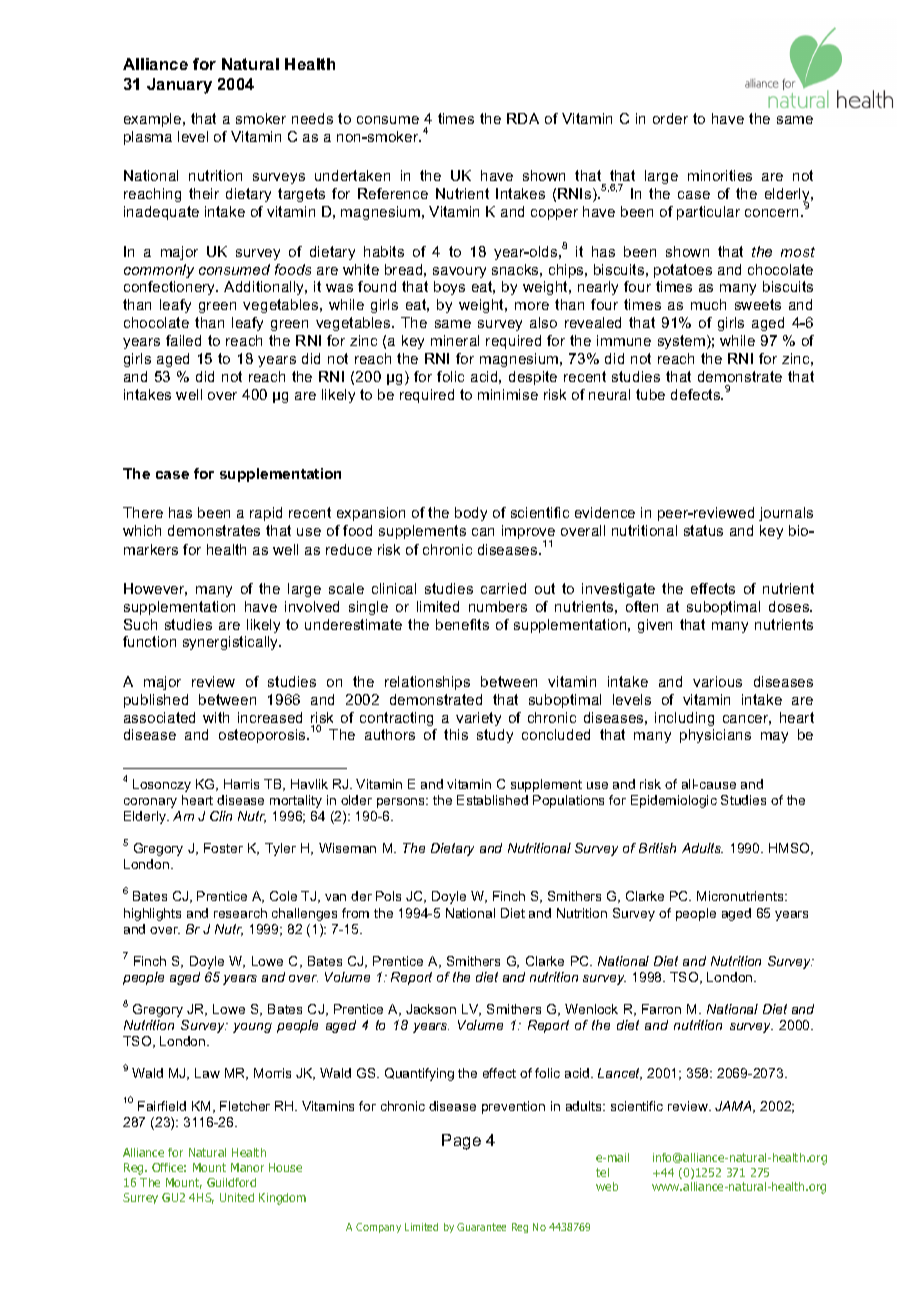  I want to click on Guildford, so click(231, 1182).
